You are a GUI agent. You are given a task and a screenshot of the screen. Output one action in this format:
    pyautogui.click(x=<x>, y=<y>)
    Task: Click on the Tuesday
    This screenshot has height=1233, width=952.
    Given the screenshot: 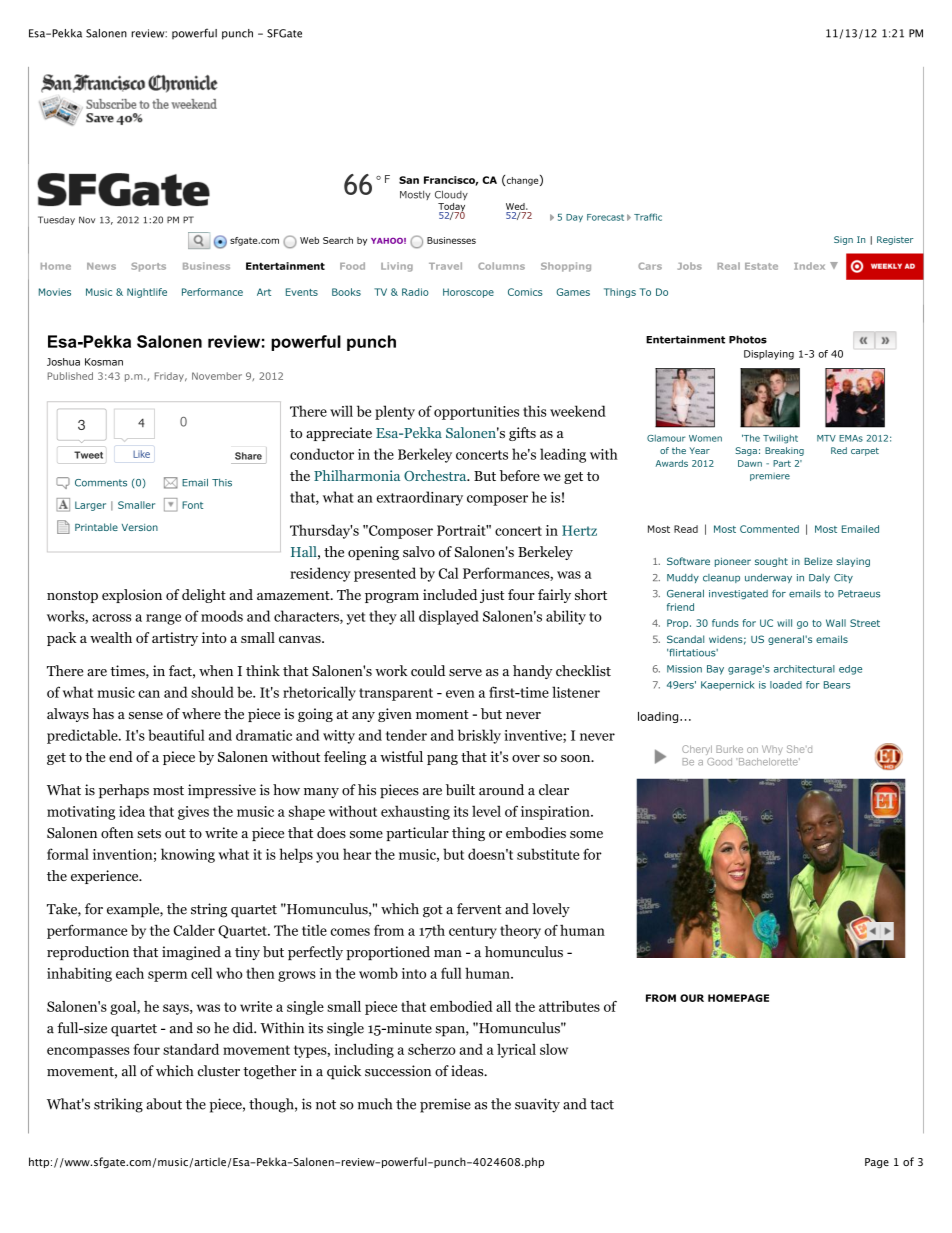 What is the action you would take?
    pyautogui.click(x=56, y=220)
